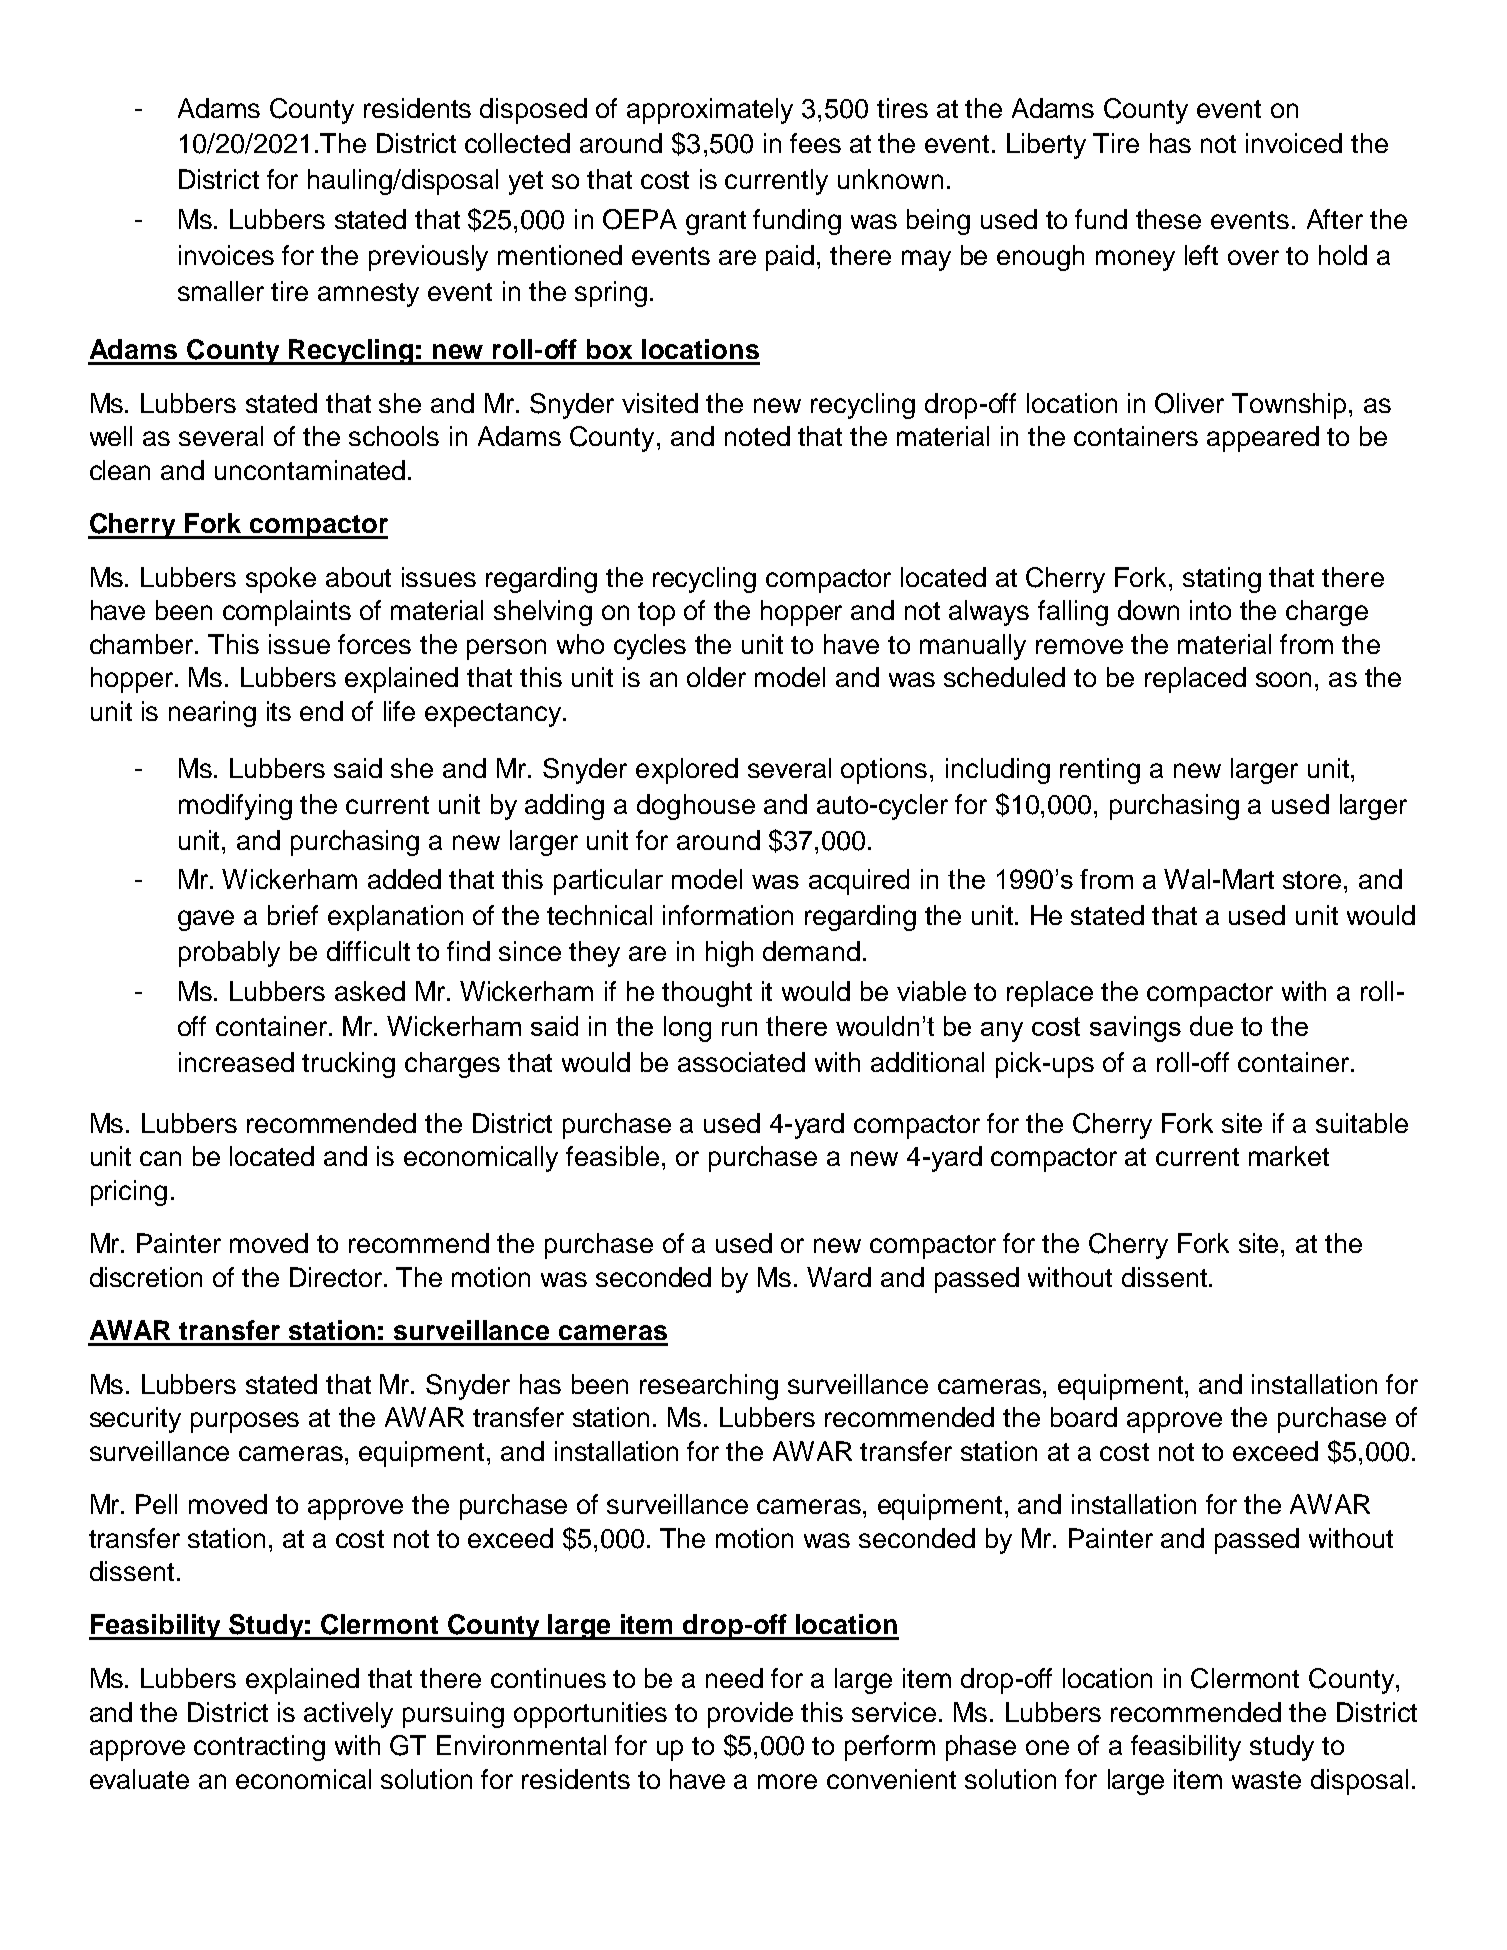 This document has height=1950, width=1507. Describe the element at coordinates (750, 1715) in the document. I see `provide` at that location.
